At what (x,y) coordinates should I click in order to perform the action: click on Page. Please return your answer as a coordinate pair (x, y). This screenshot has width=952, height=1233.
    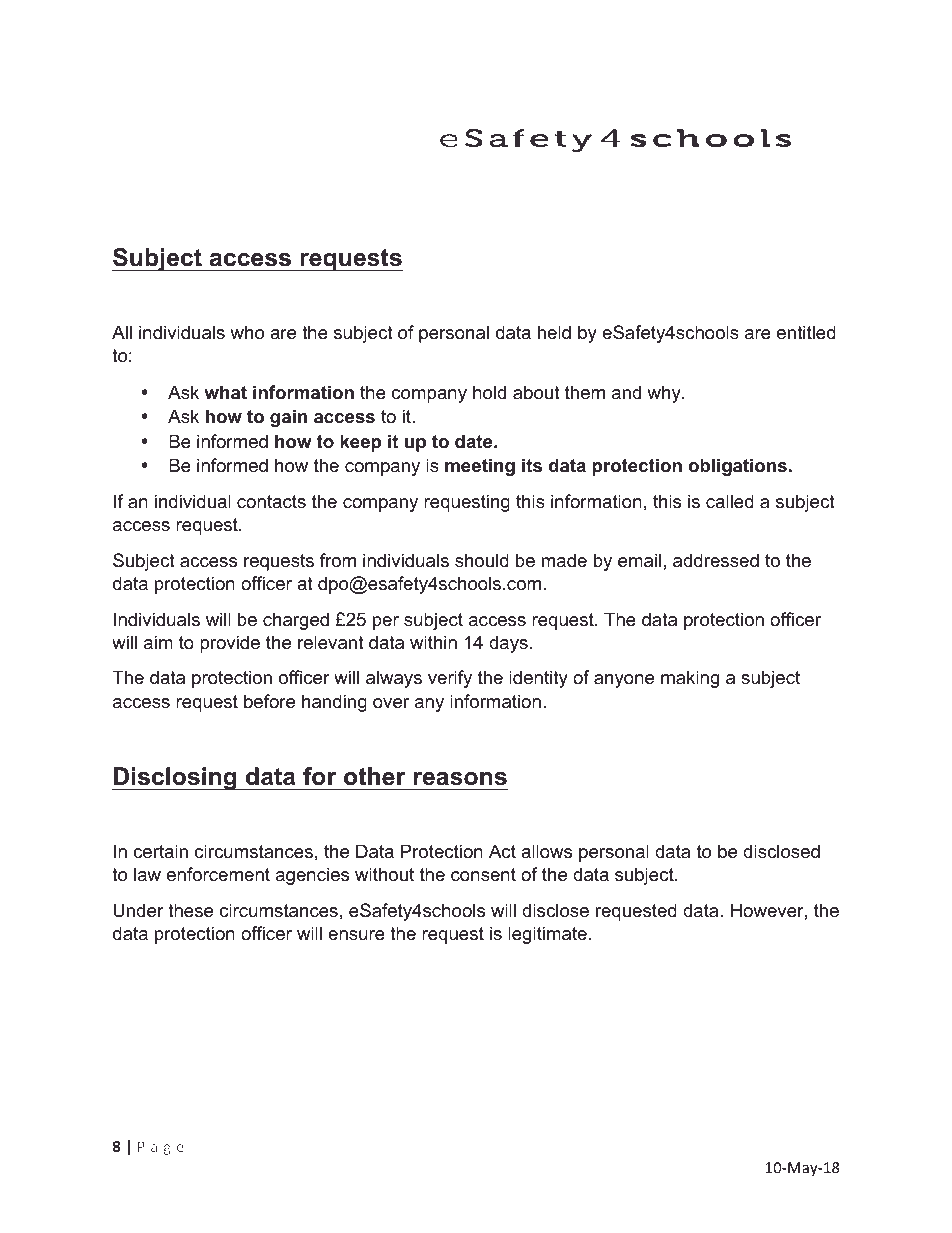
    Looking at the image, I should click on (161, 1148).
